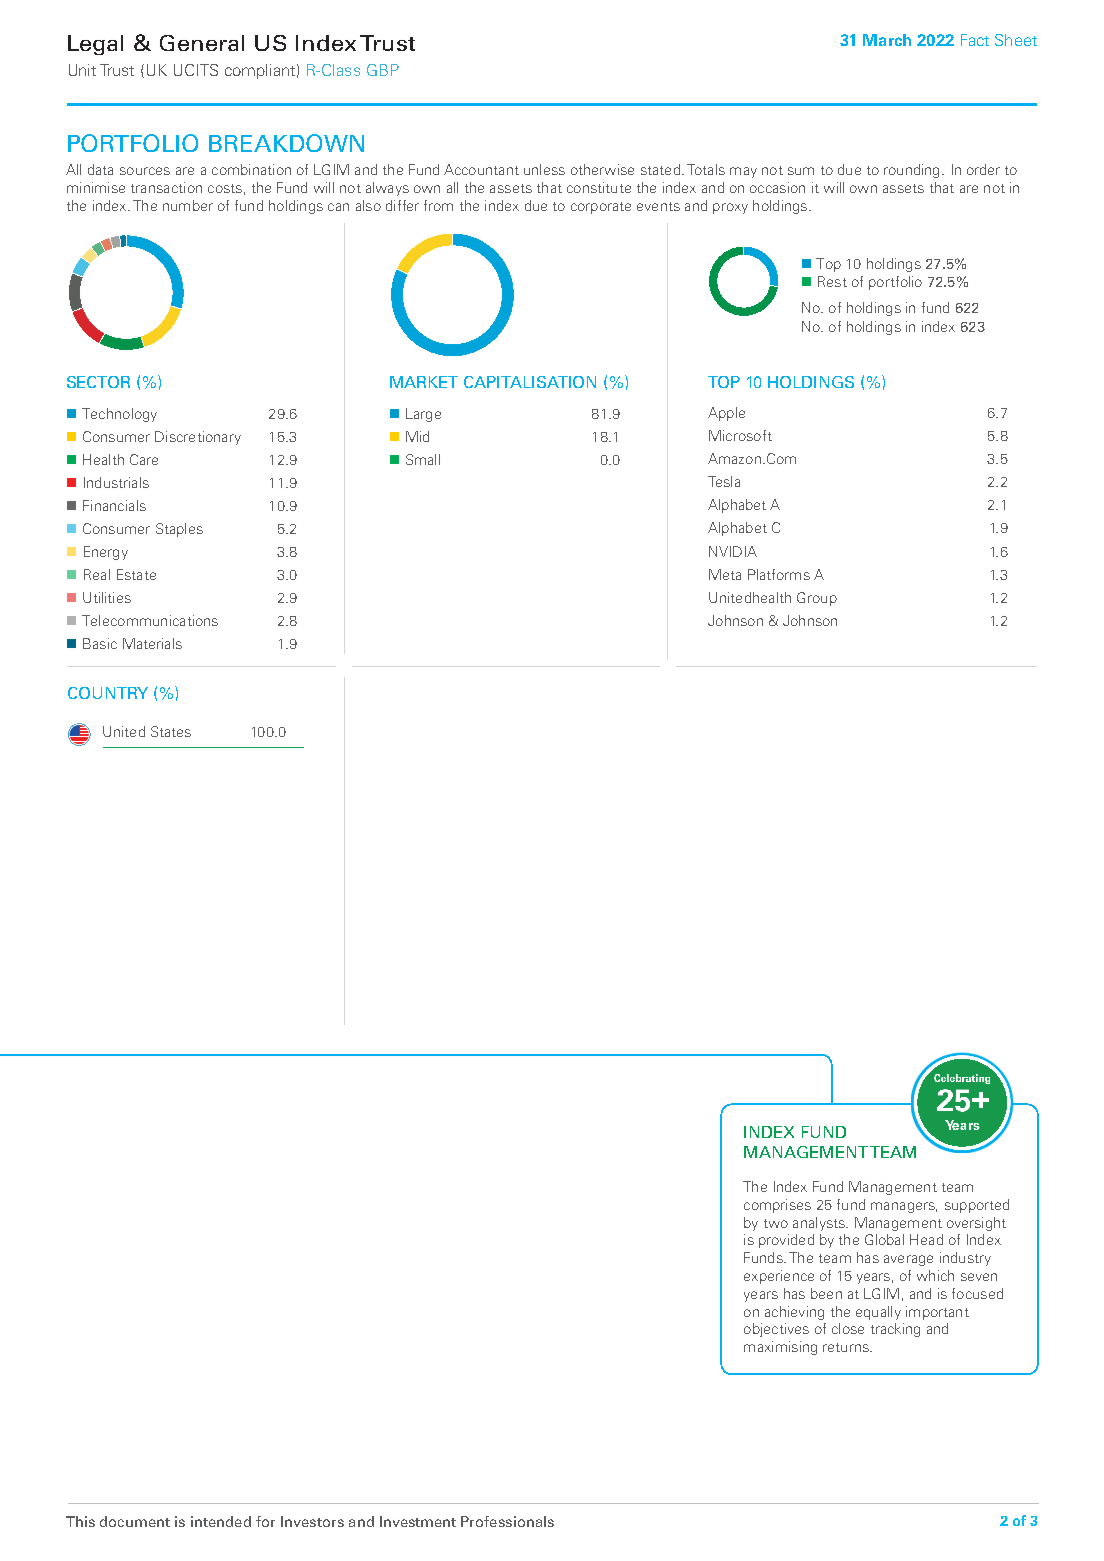  What do you see at coordinates (977, 1206) in the screenshot?
I see `supported` at bounding box center [977, 1206].
